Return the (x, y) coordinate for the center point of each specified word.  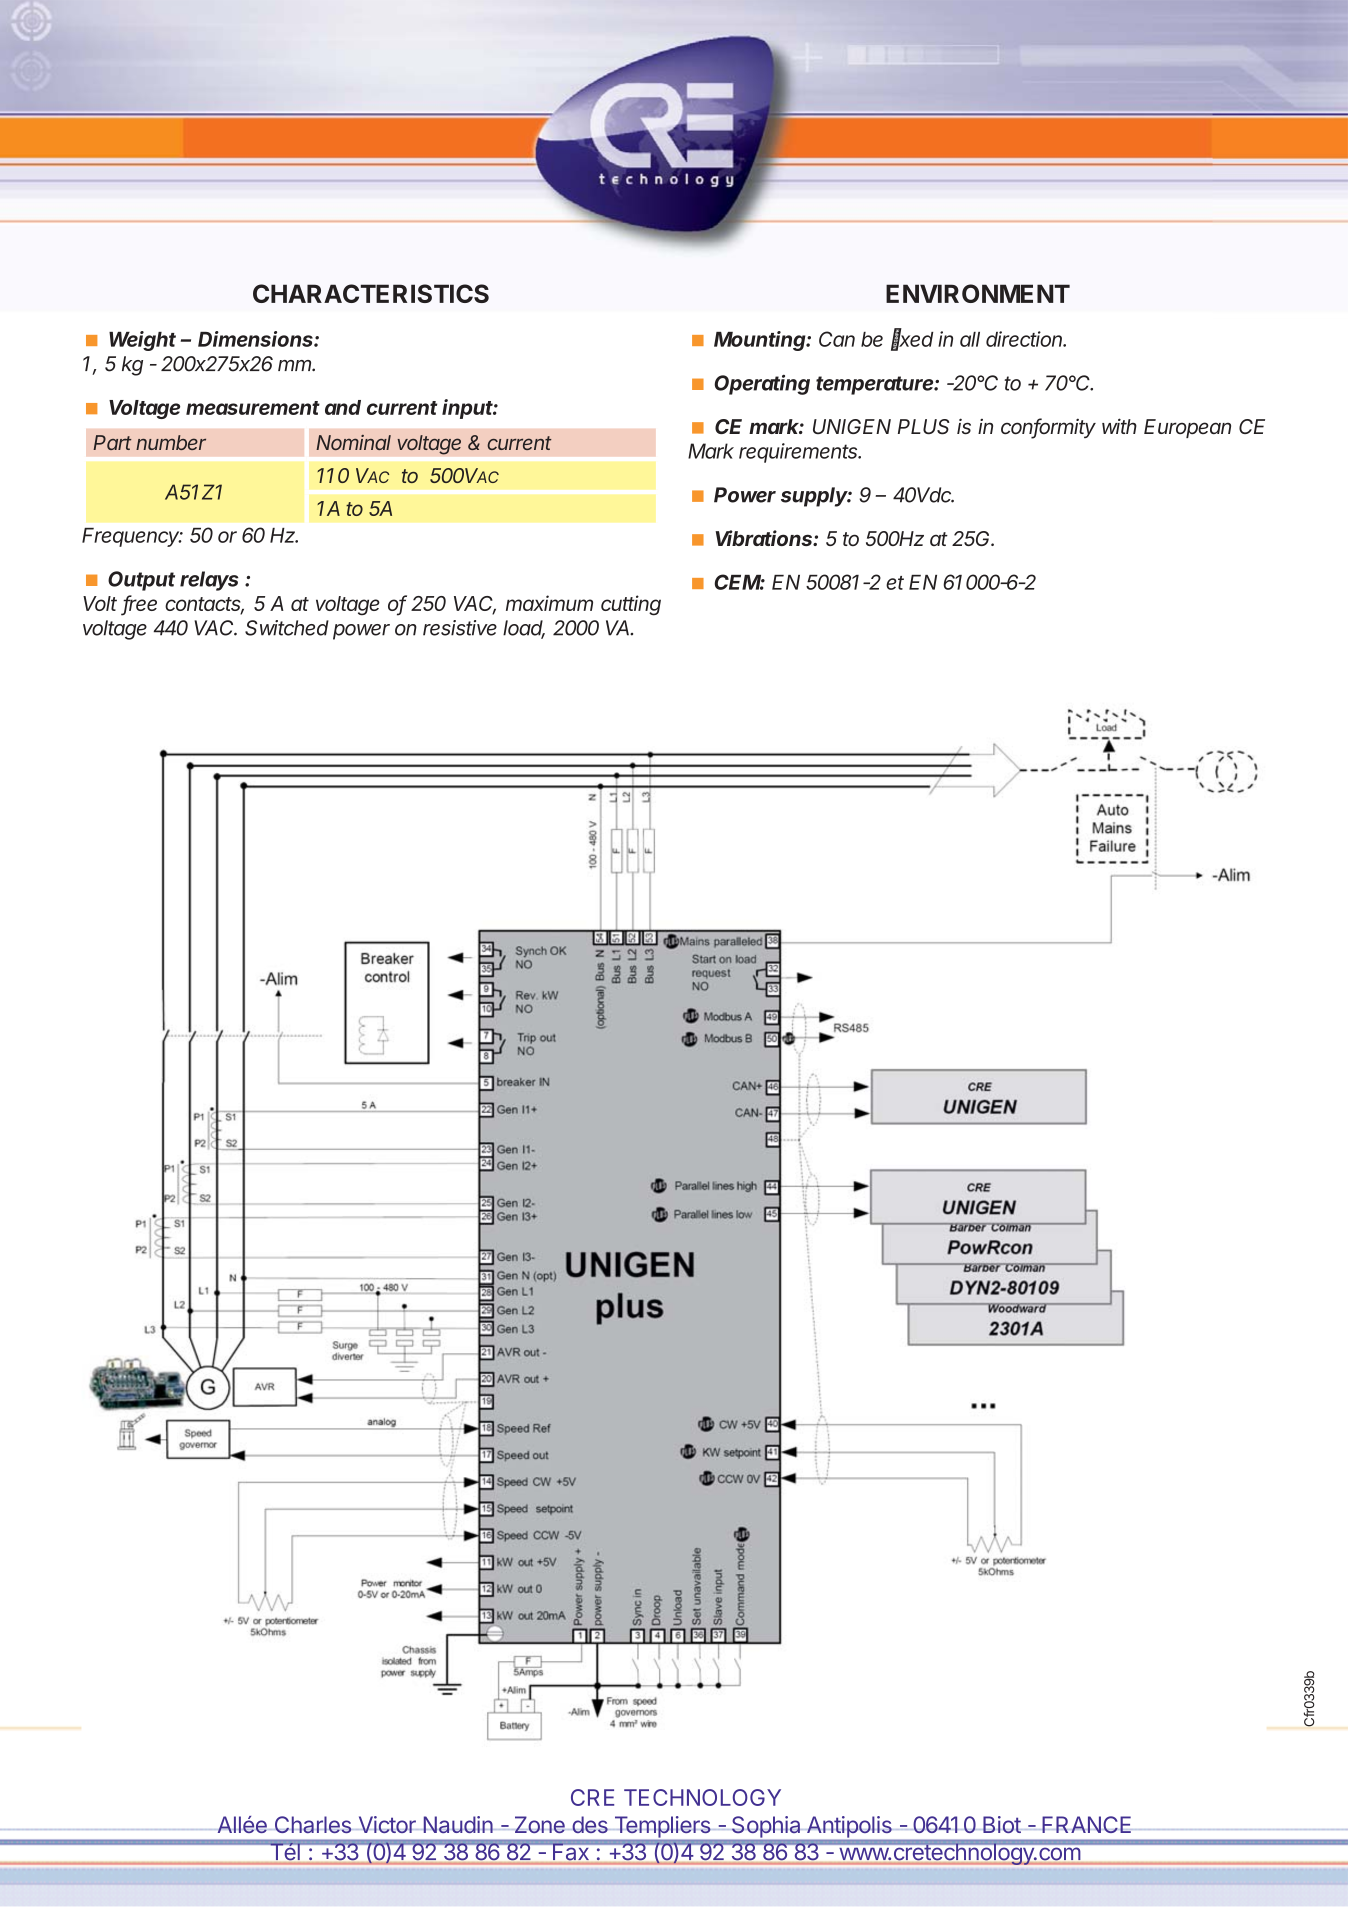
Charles (313, 1824)
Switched (287, 628)
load (524, 629)
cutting (631, 605)
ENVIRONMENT (978, 293)
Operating (762, 385)
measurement (253, 408)
